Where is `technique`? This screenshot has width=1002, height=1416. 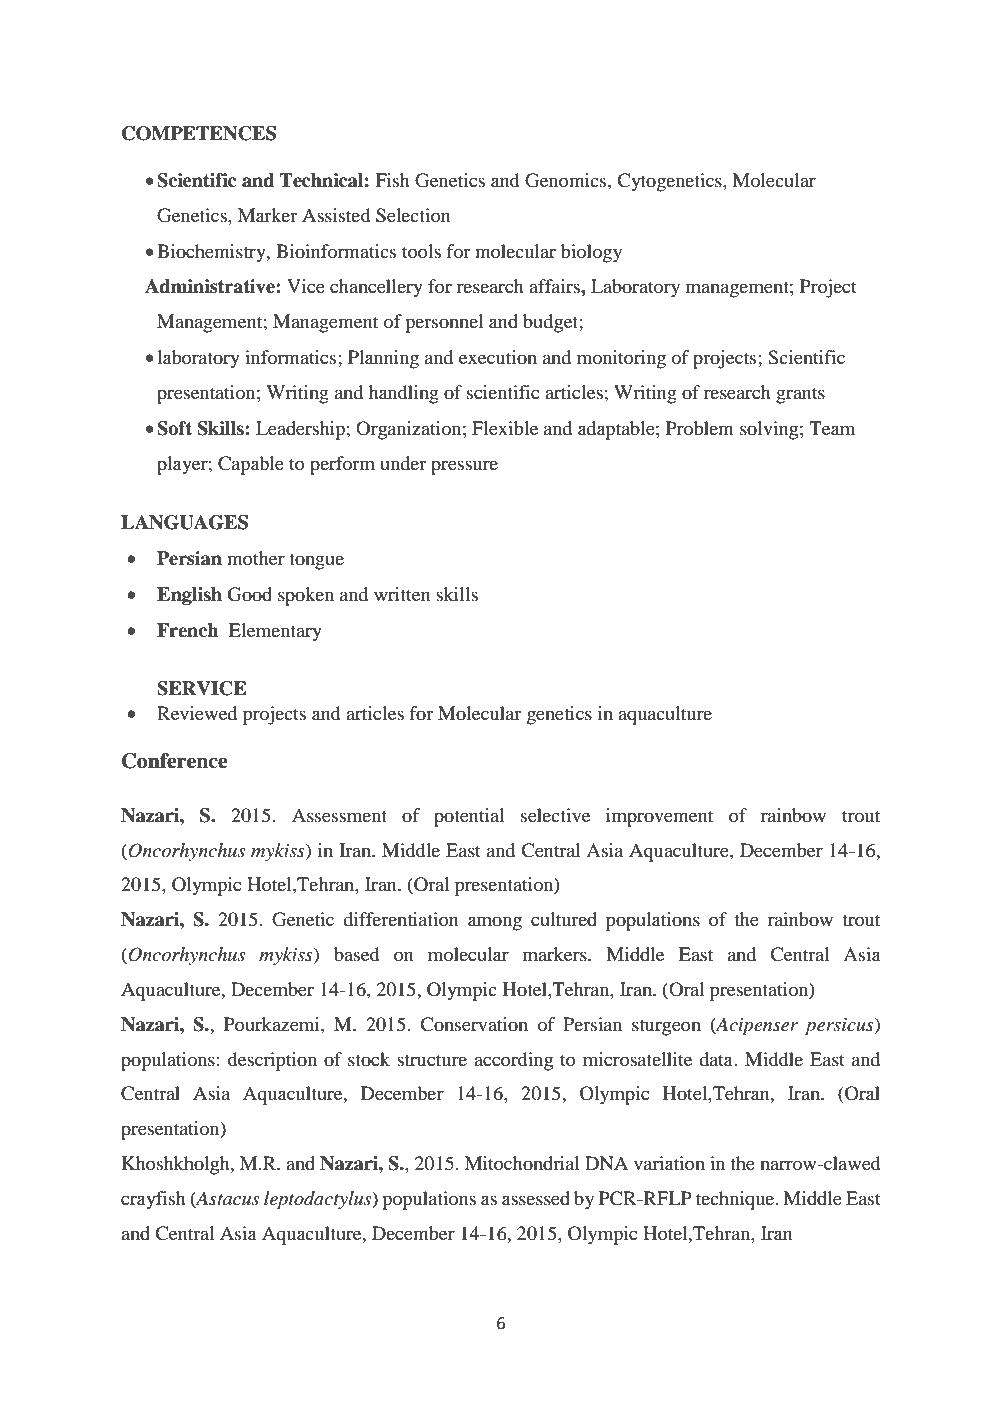 technique is located at coordinates (736, 1200).
